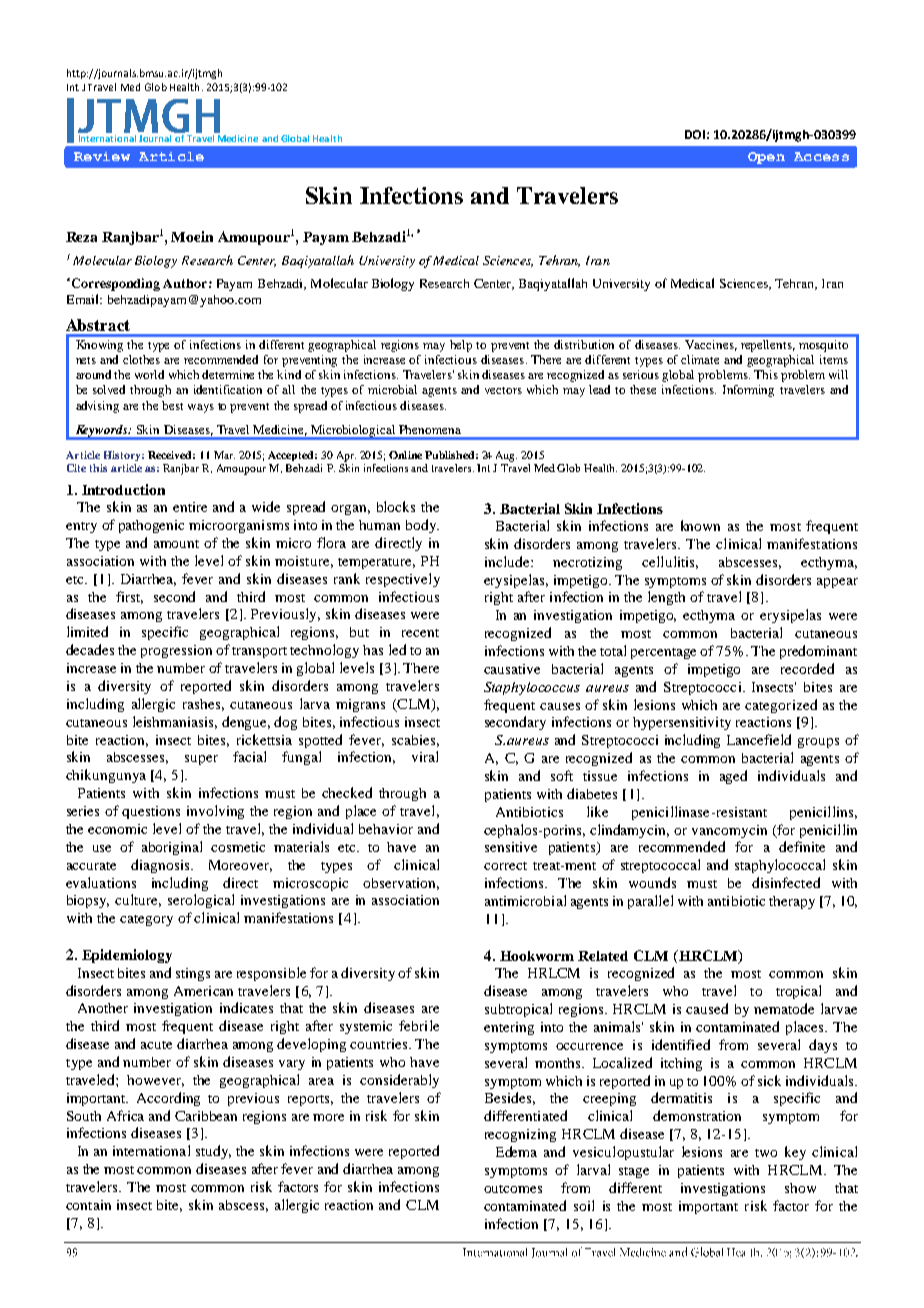 The image size is (924, 1308). Describe the element at coordinates (695, 134) in the document. I see `DOI` at that location.
